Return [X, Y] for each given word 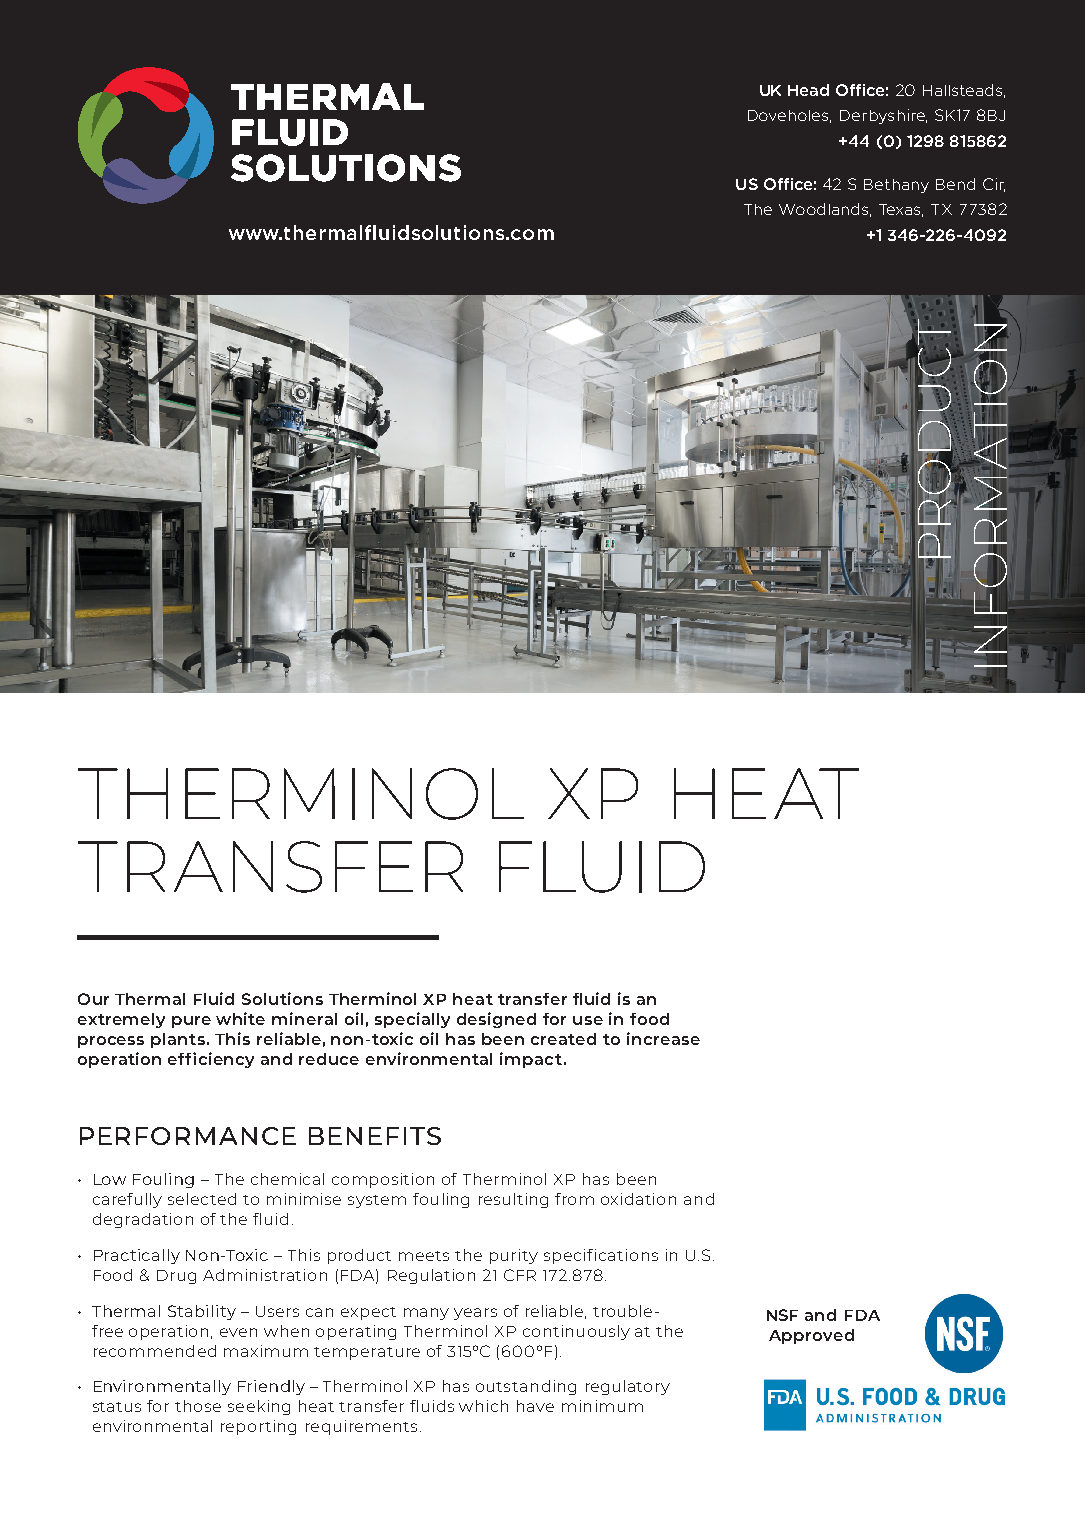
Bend [955, 184]
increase [663, 1038]
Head [808, 90]
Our [93, 999]
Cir [994, 185]
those [198, 1406]
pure [191, 1022]
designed [496, 1020]
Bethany [896, 186]
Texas [901, 210]
